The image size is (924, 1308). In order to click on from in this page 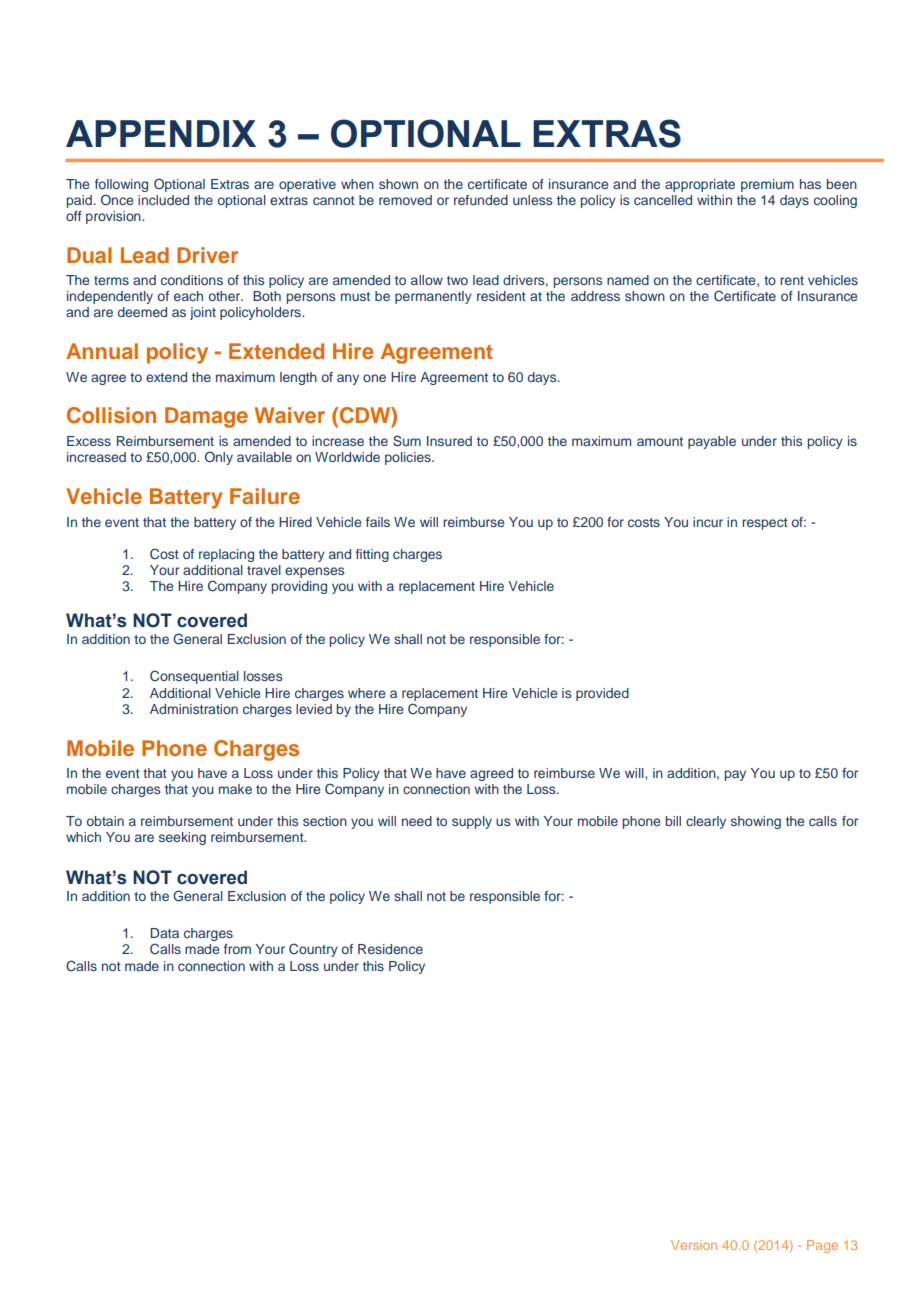, I will do `click(237, 949)`.
